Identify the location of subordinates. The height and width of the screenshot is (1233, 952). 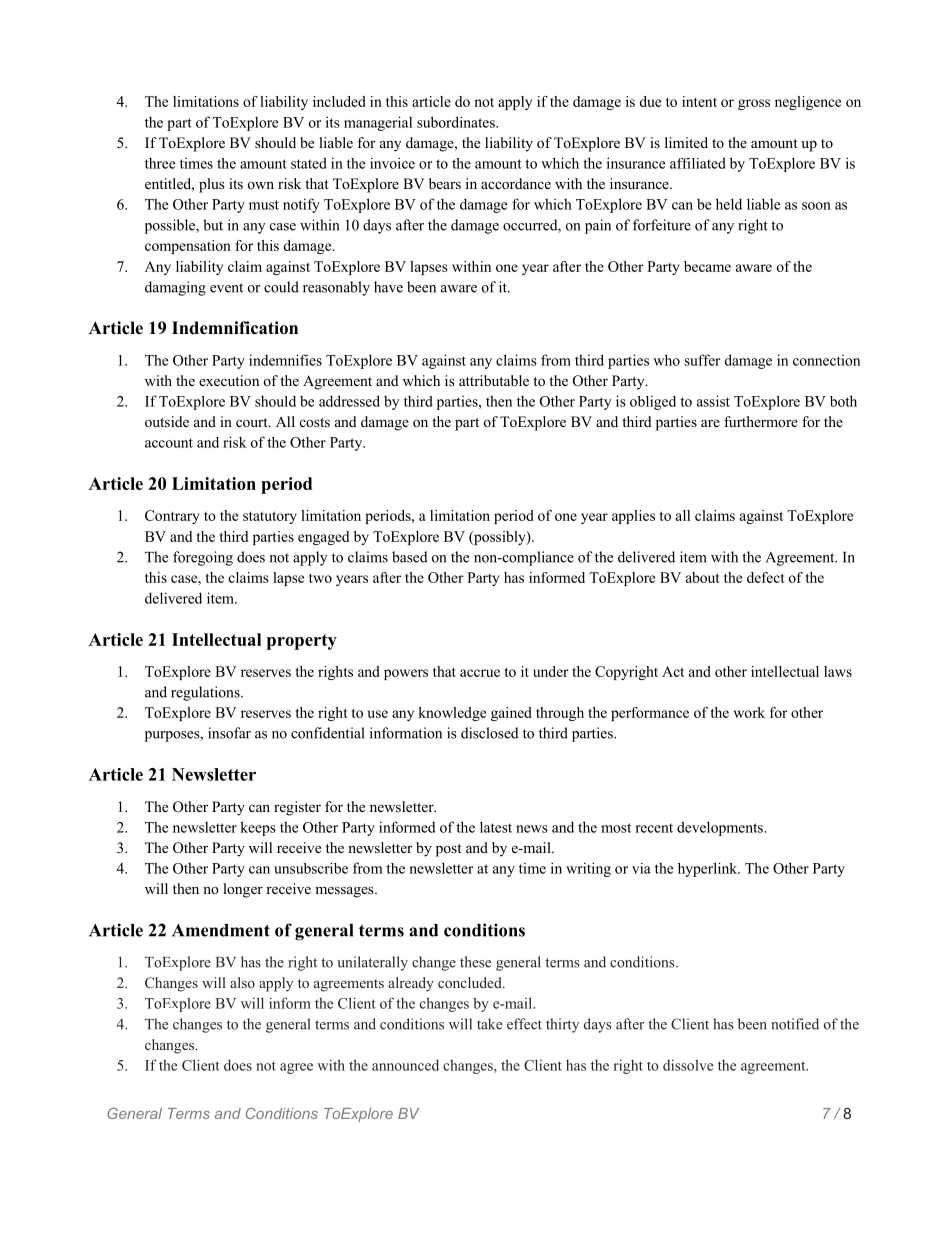
(457, 122).
